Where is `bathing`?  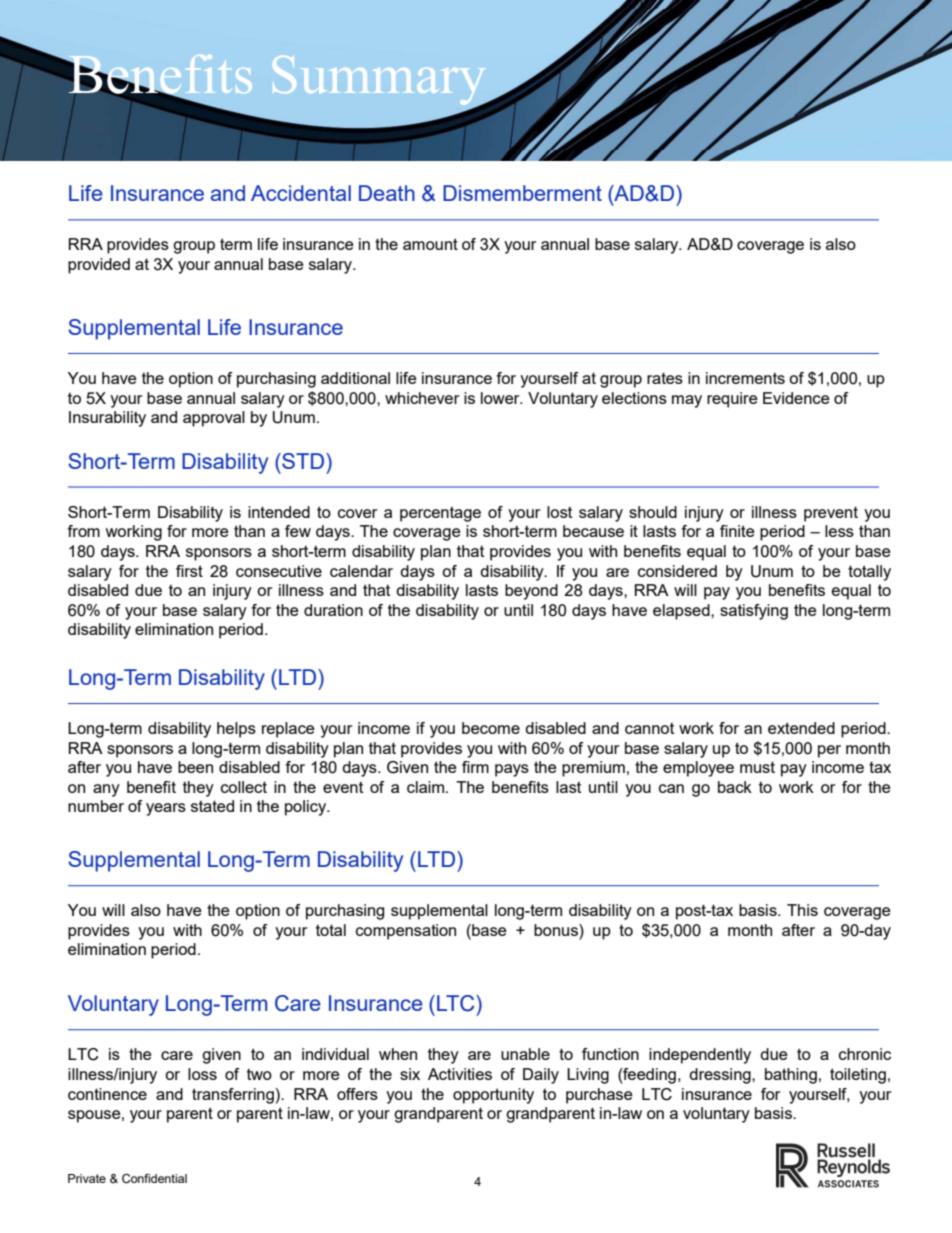
bathing is located at coordinates (791, 1076).
